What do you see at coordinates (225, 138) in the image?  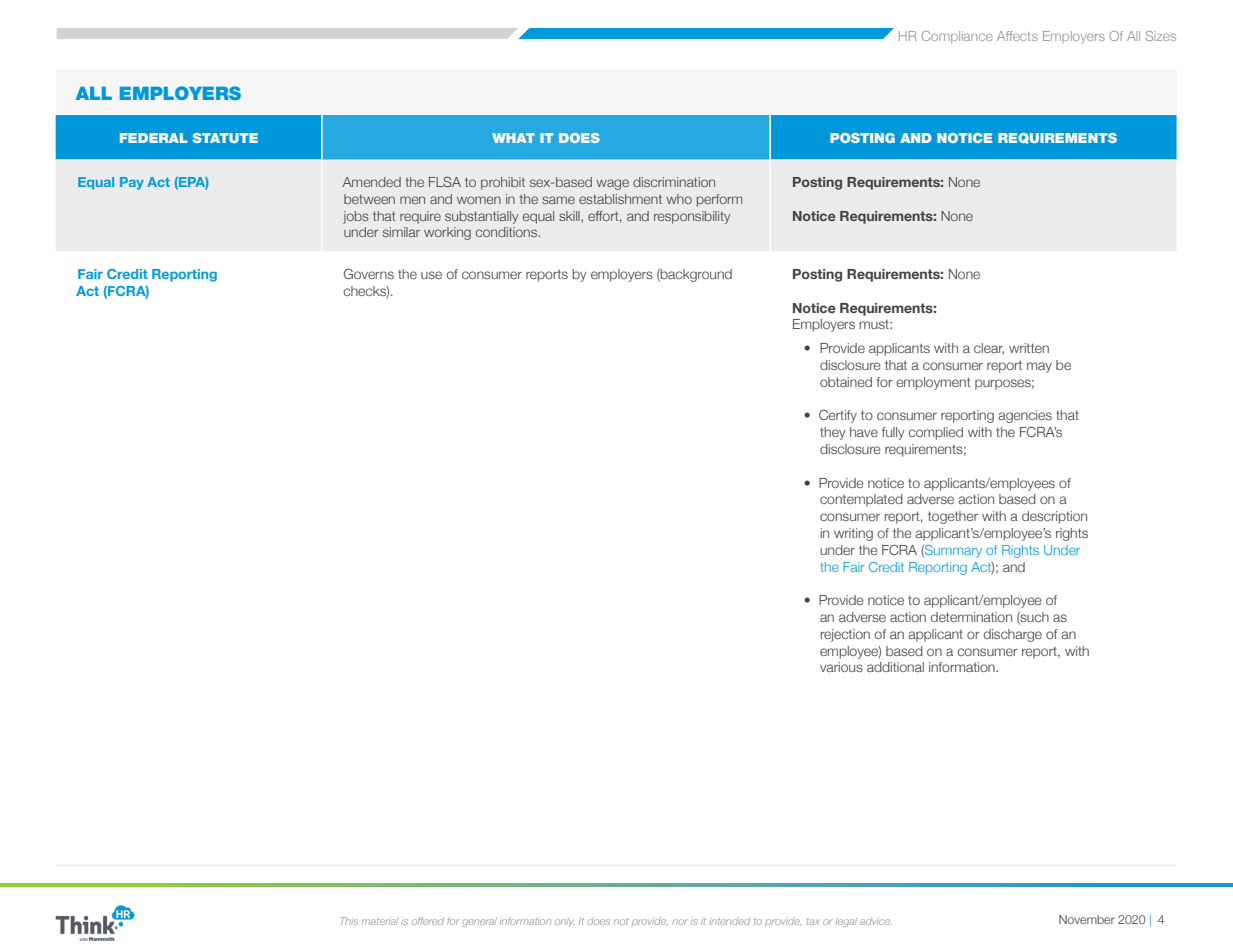 I see `STATUTE` at bounding box center [225, 138].
